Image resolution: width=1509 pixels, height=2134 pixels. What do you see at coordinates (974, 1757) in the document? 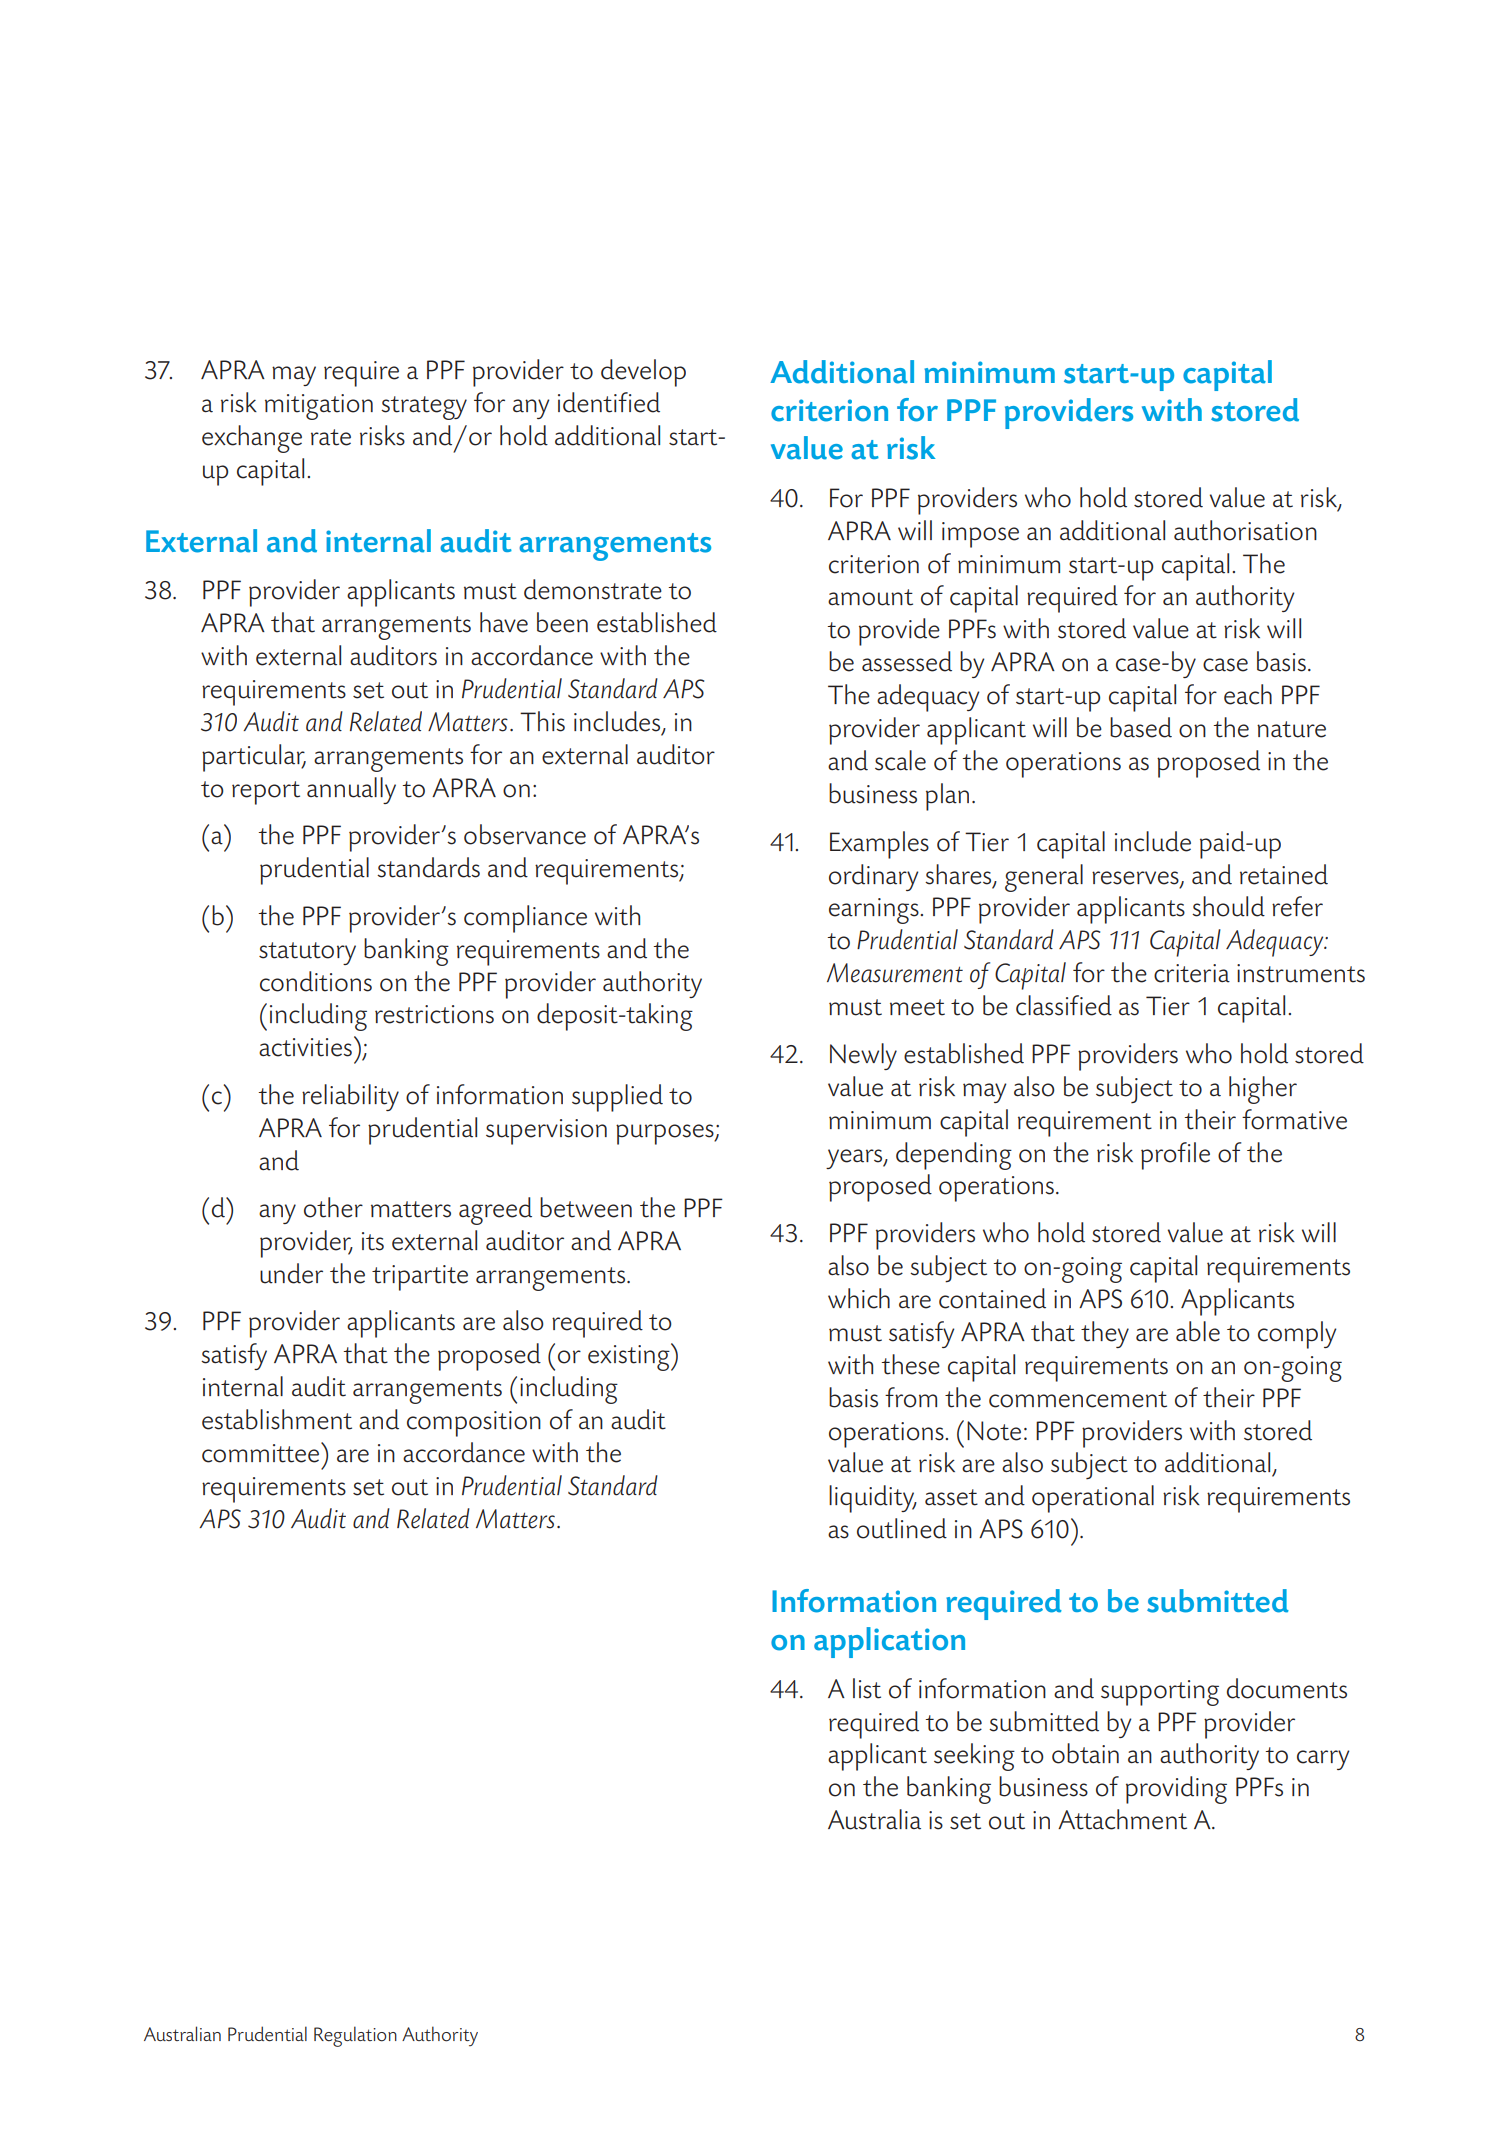
I see `seeking` at bounding box center [974, 1757].
